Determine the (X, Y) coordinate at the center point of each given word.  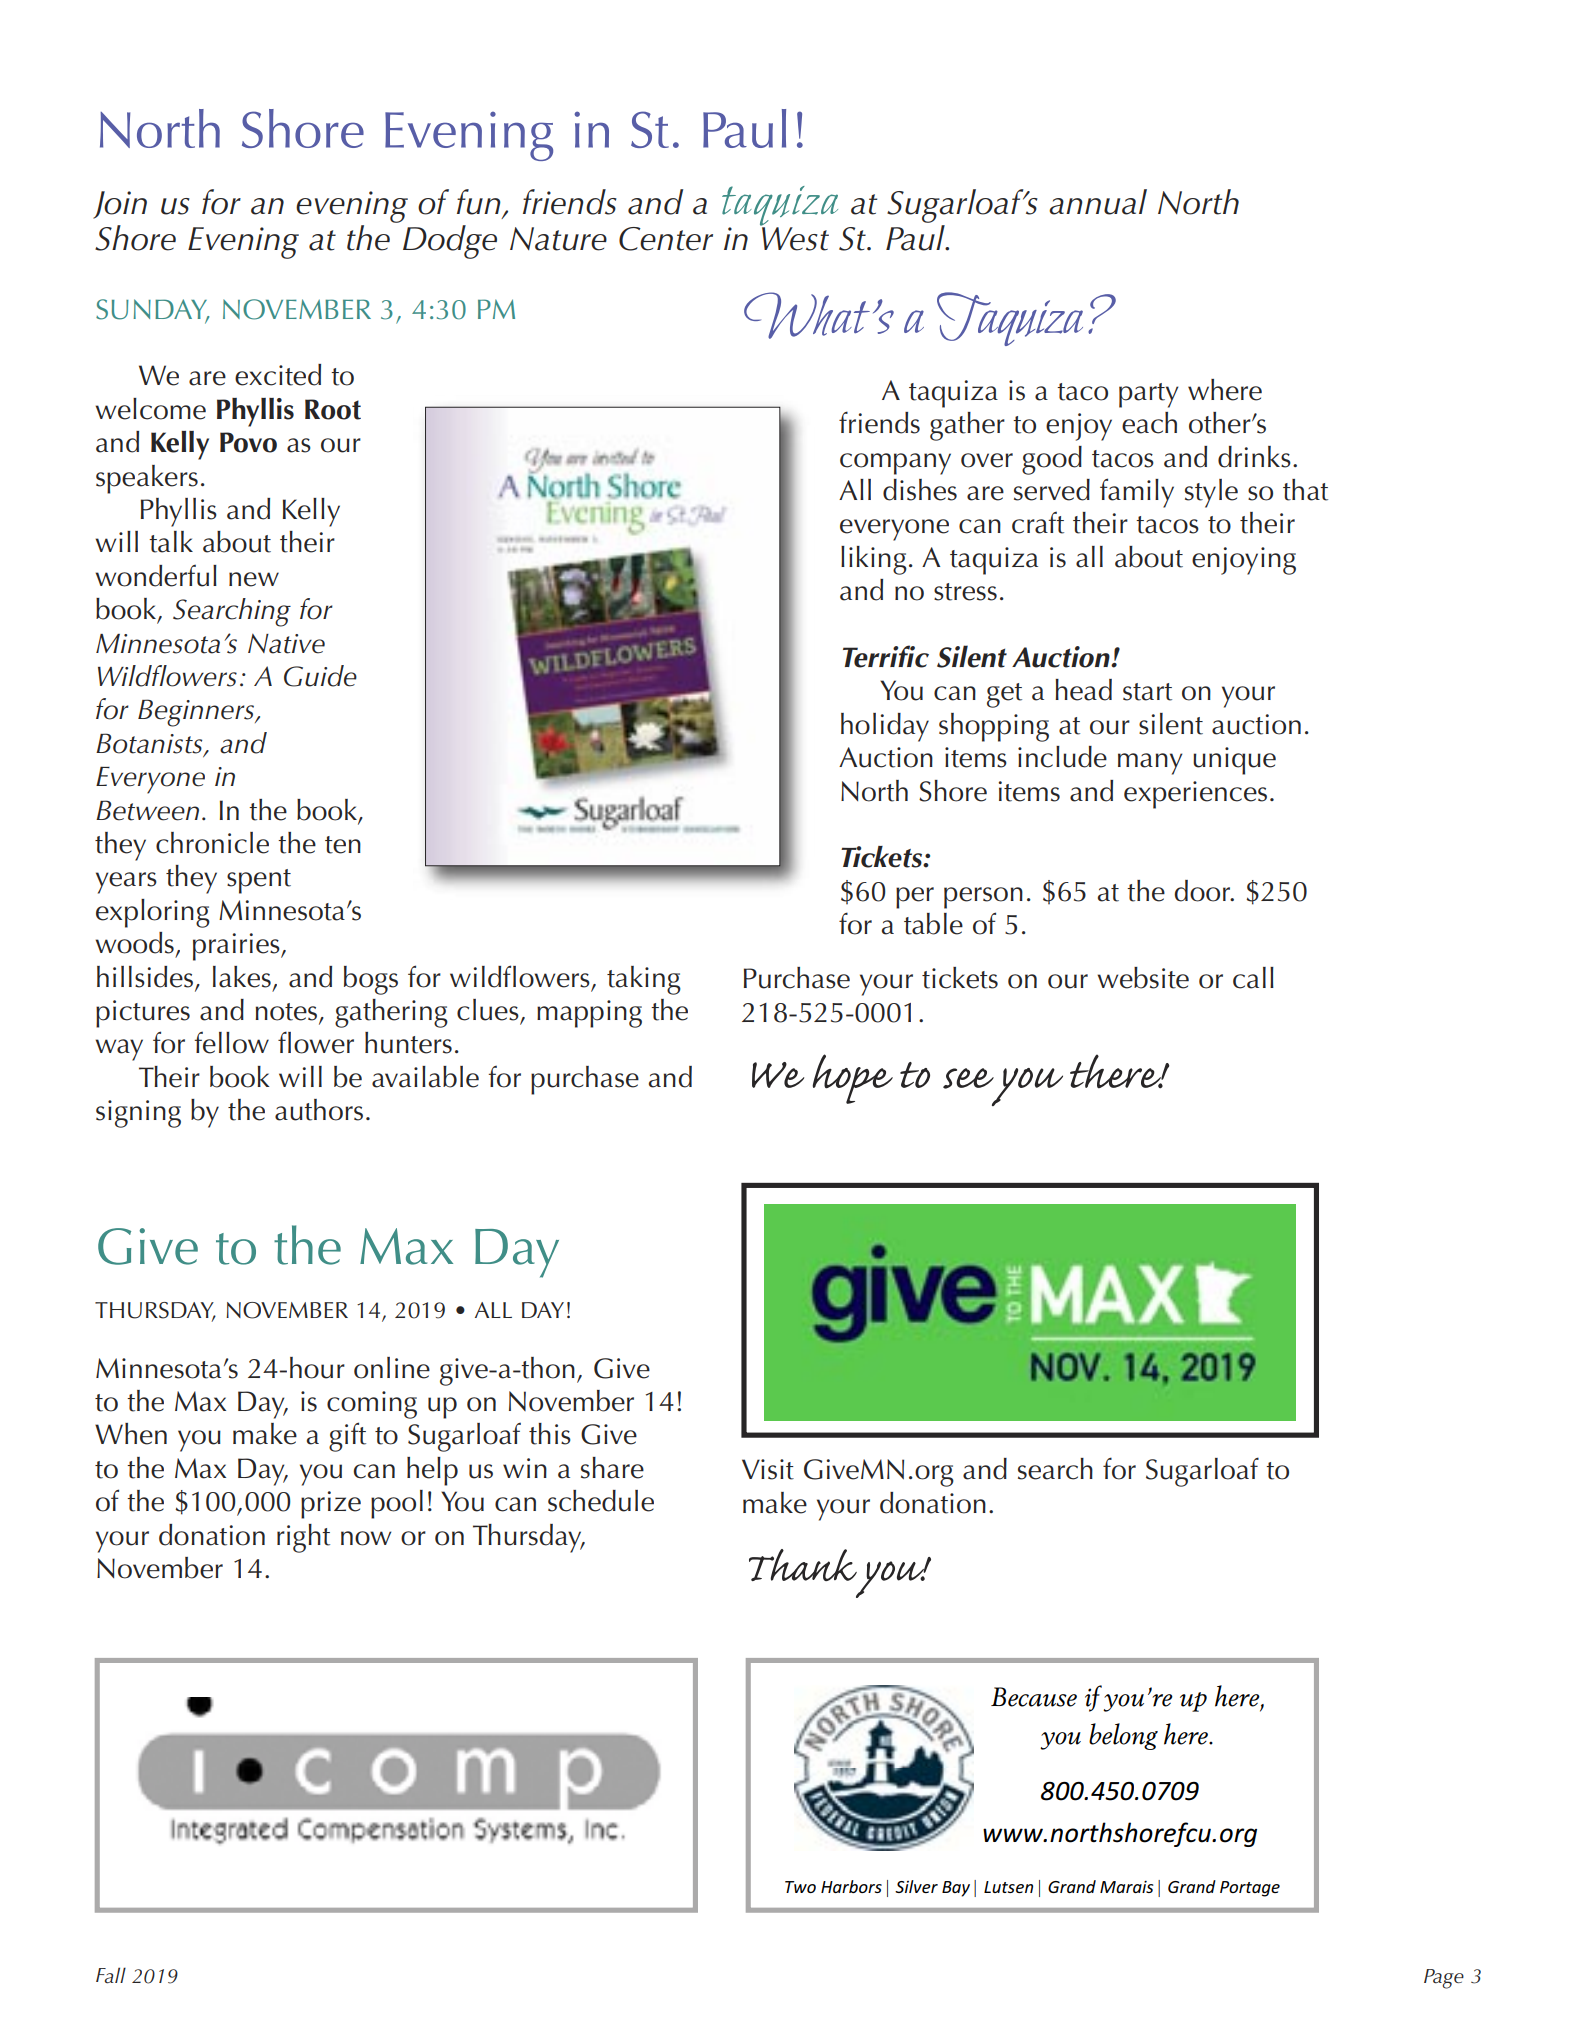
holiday (885, 727)
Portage (1250, 1889)
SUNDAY (152, 310)
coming (372, 1405)
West (794, 238)
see (968, 1078)
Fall (111, 1975)
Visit (768, 1469)
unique (1234, 761)
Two (800, 1887)
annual (1098, 202)
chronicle (212, 843)
